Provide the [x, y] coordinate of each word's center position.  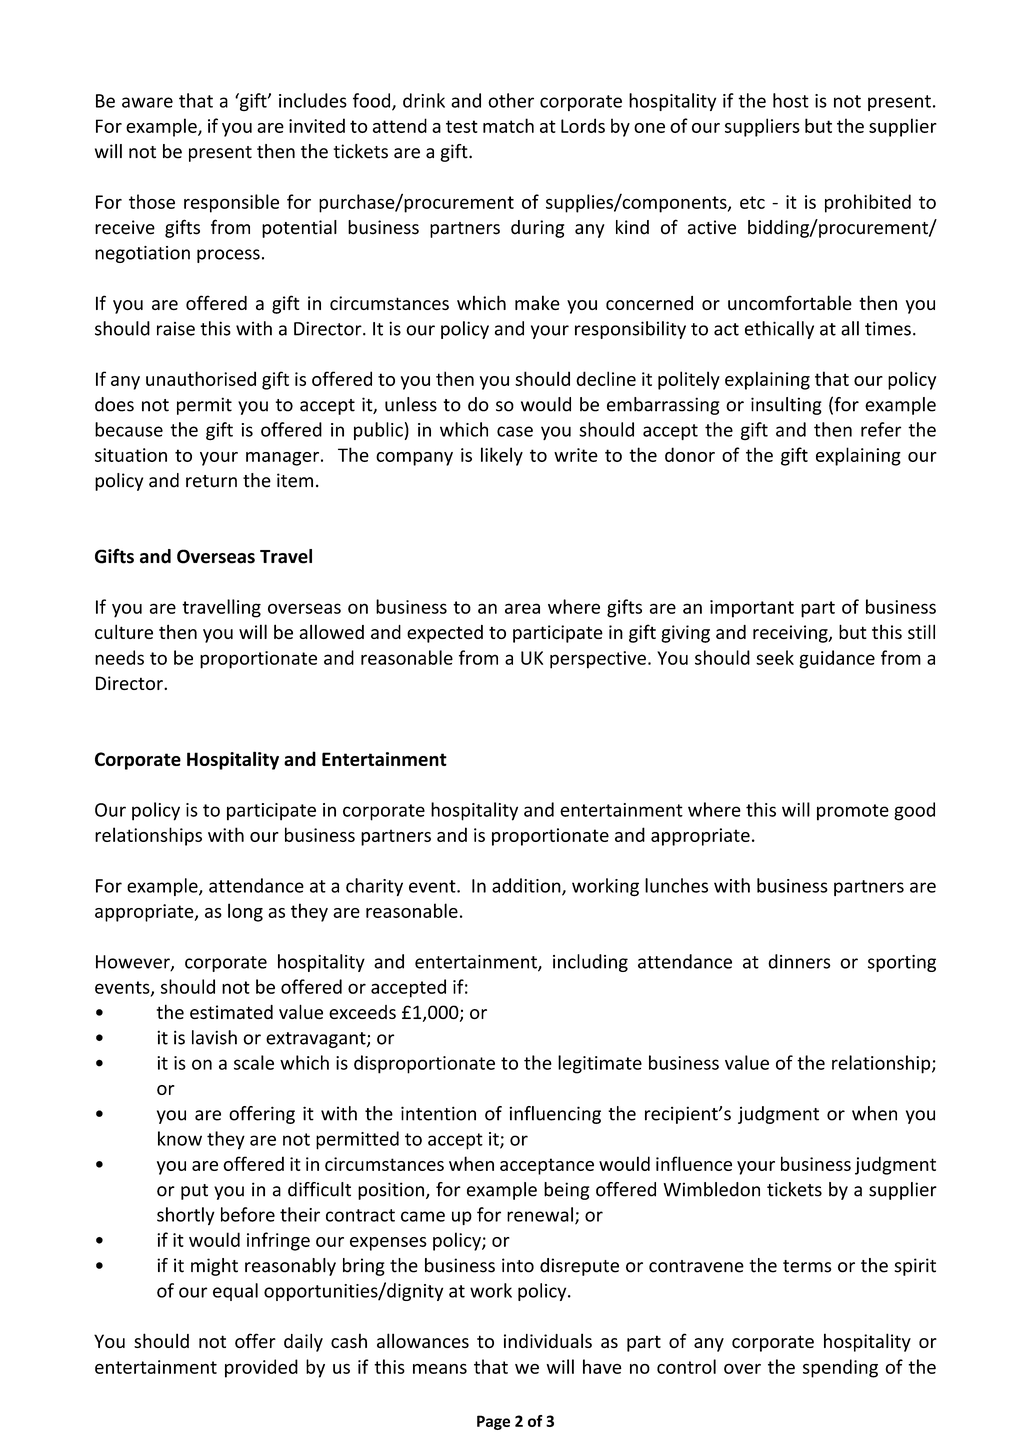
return [211, 481]
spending [840, 1368]
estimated [231, 1012]
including [590, 963]
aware [147, 102]
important [752, 609]
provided [261, 1368]
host [791, 100]
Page [493, 1422]
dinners [799, 961]
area [522, 608]
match [508, 125]
